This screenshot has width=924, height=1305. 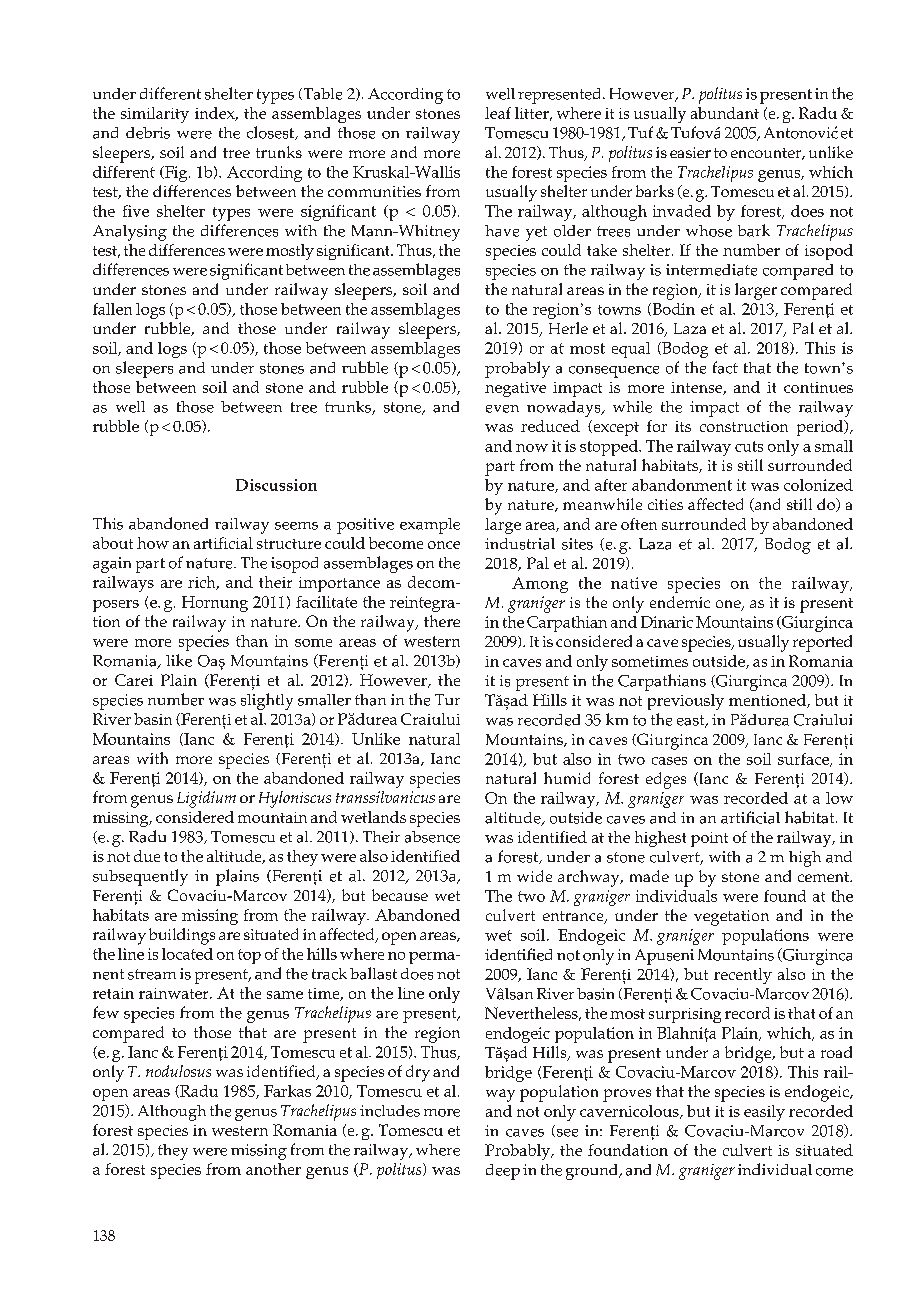 What do you see at coordinates (822, 643) in the screenshot?
I see `reported` at bounding box center [822, 643].
